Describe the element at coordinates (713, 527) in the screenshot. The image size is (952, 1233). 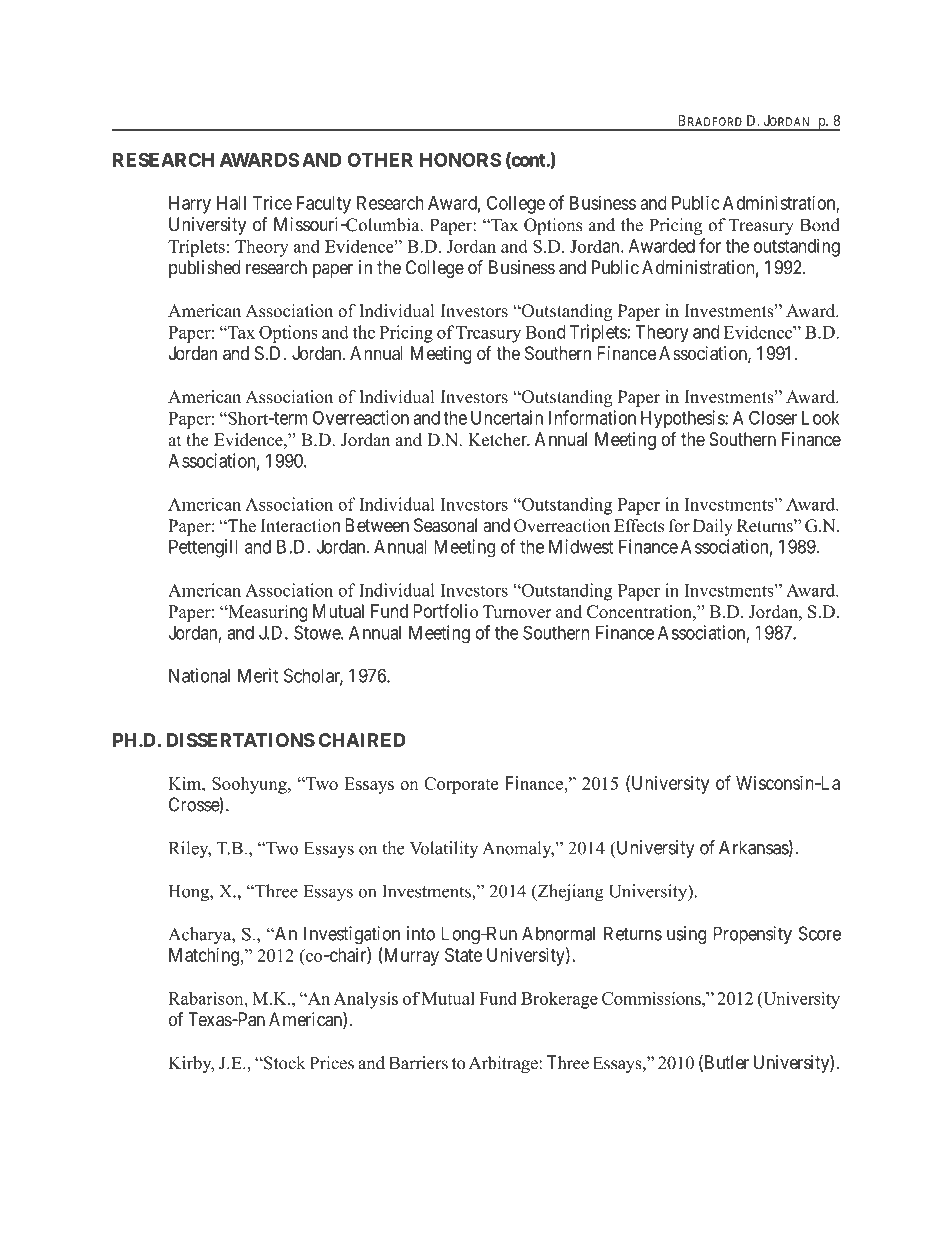
I see `Daily` at that location.
